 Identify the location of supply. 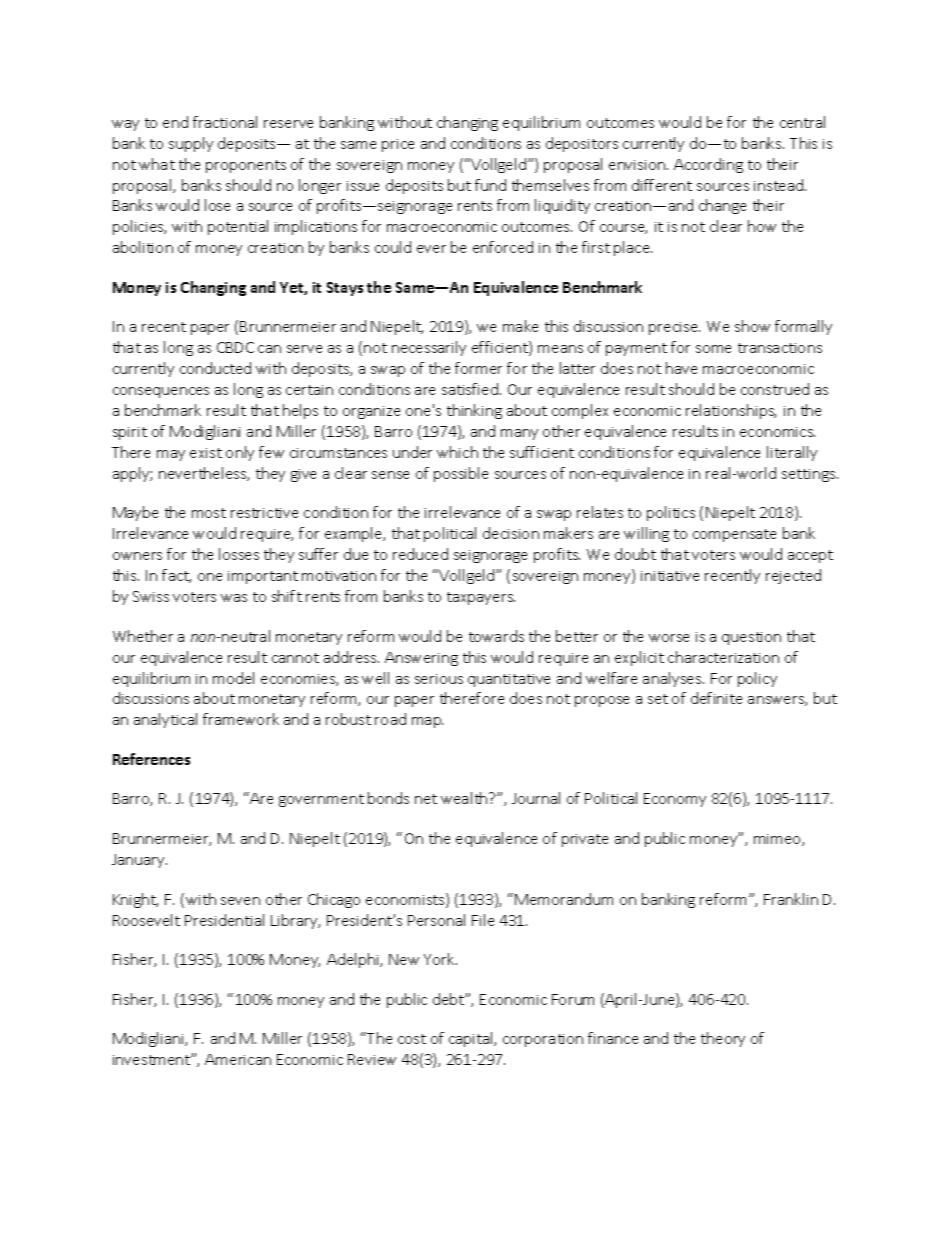
(191, 144).
